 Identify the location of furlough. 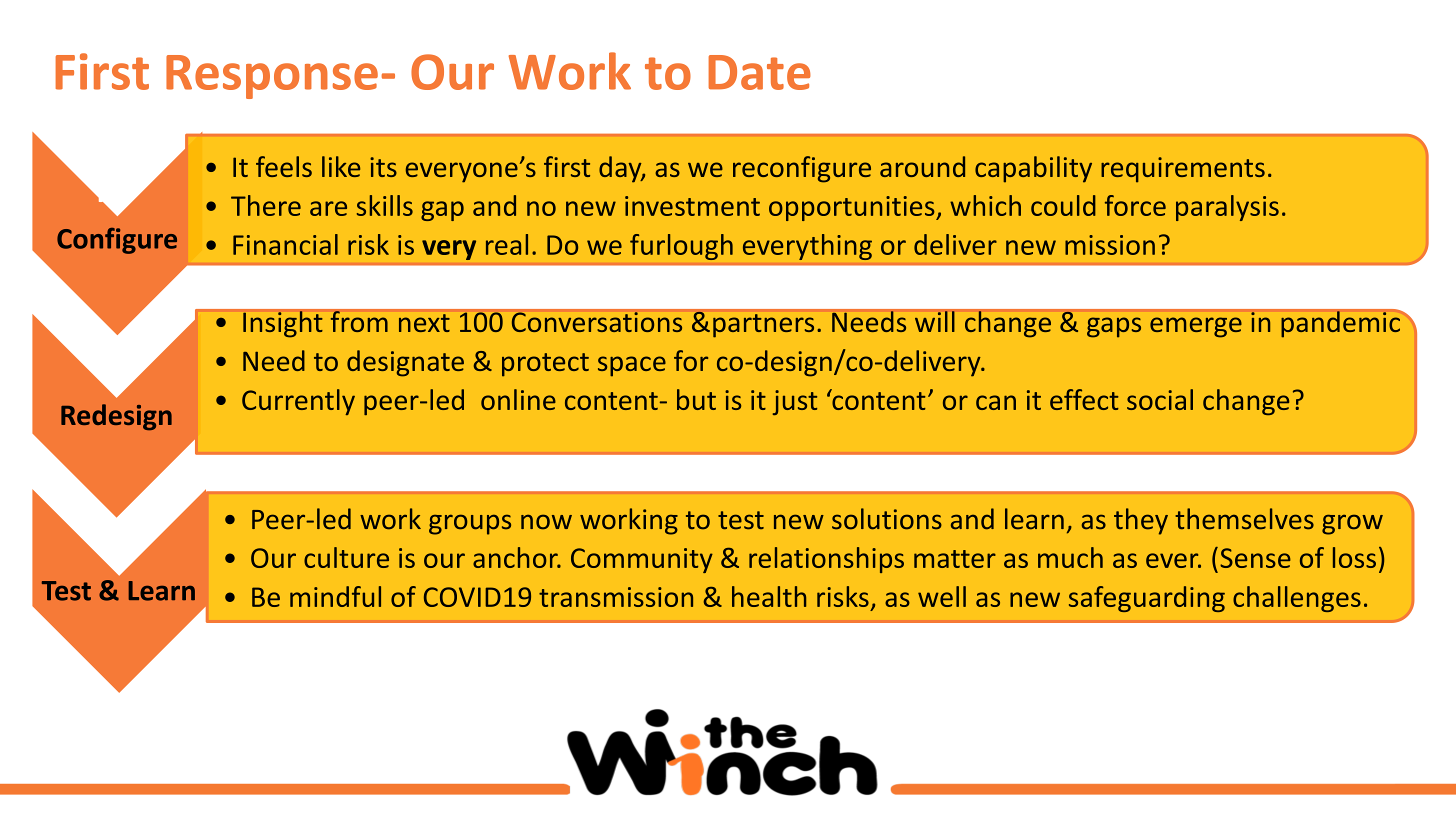
(681, 247).
